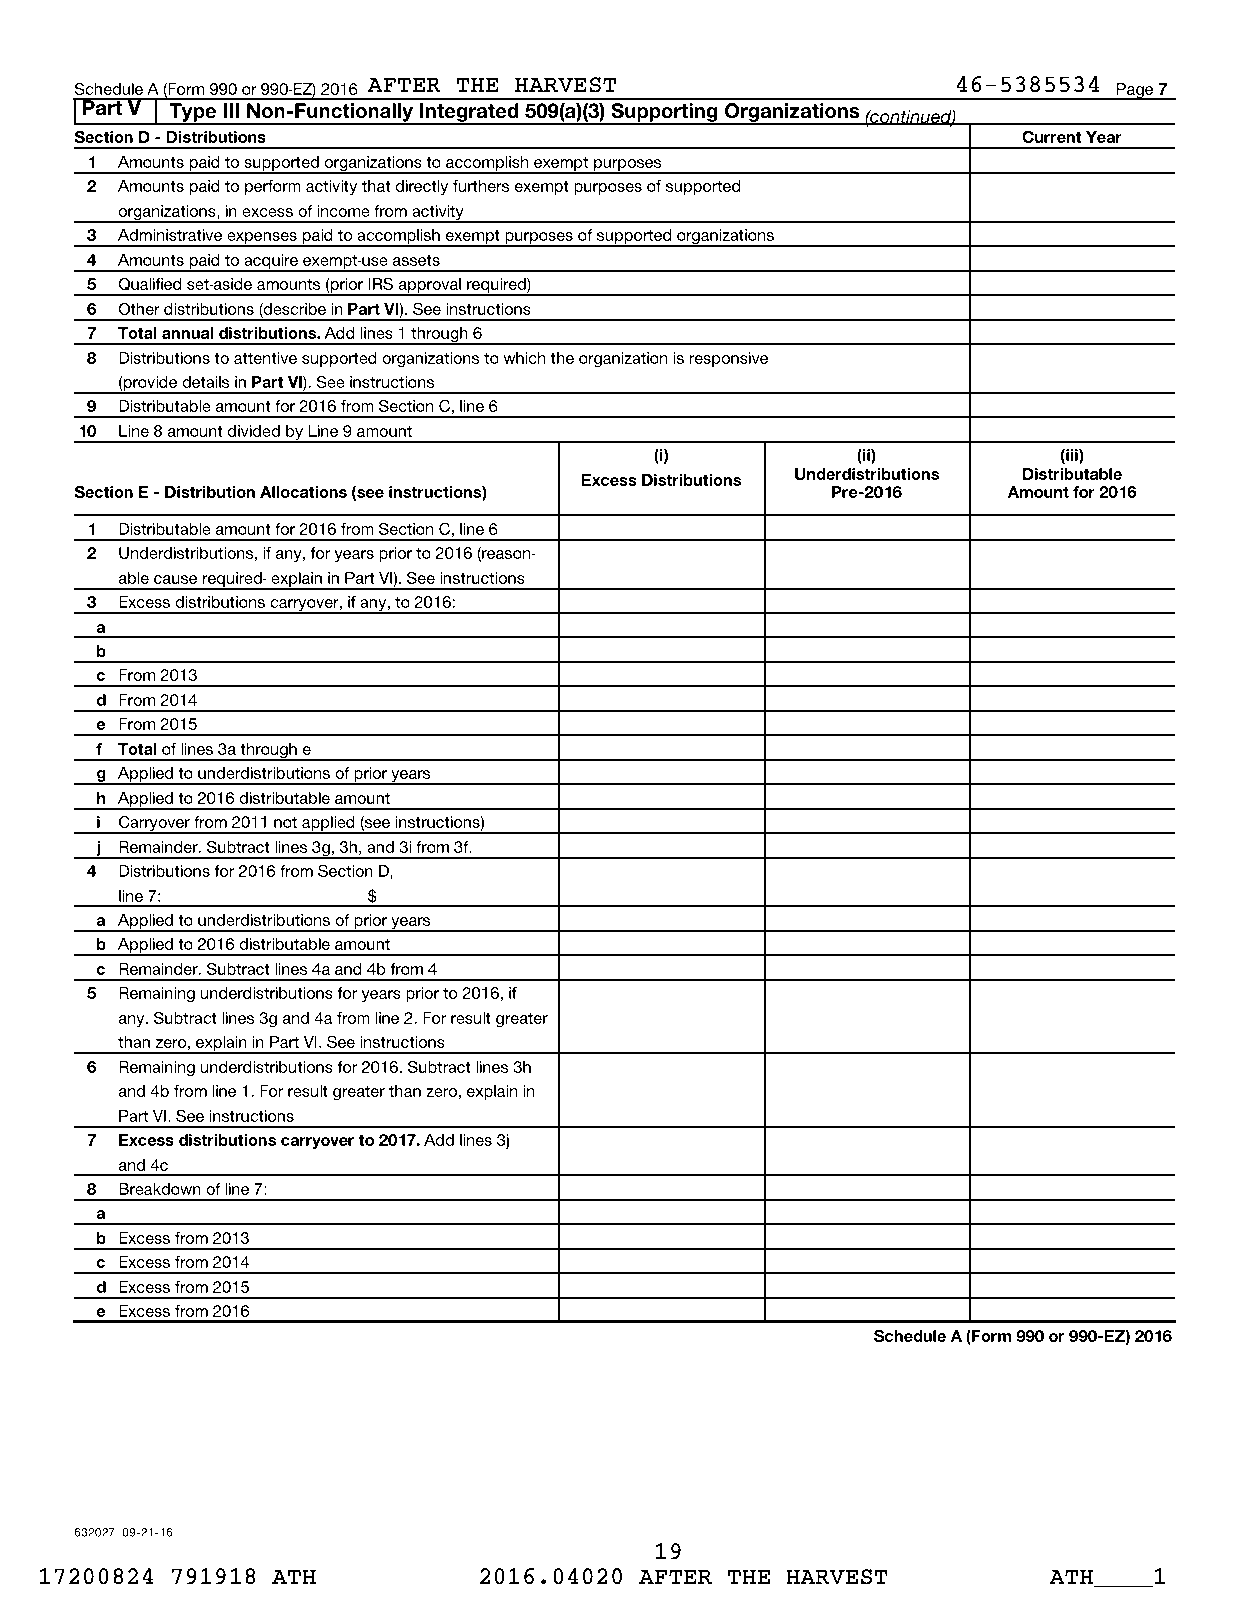  I want to click on approval, so click(429, 287).
